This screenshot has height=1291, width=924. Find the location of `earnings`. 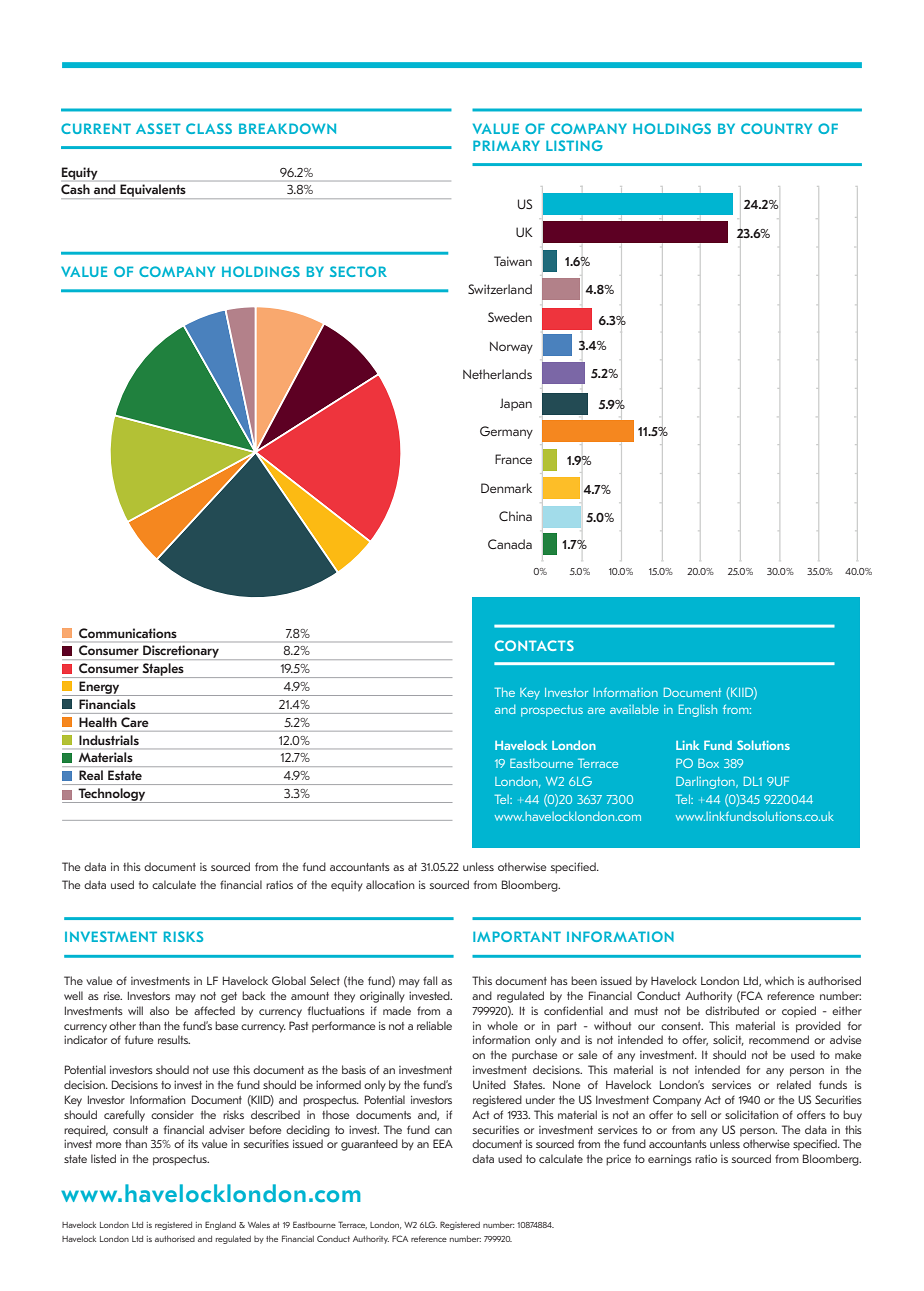

earnings is located at coordinates (670, 1160).
